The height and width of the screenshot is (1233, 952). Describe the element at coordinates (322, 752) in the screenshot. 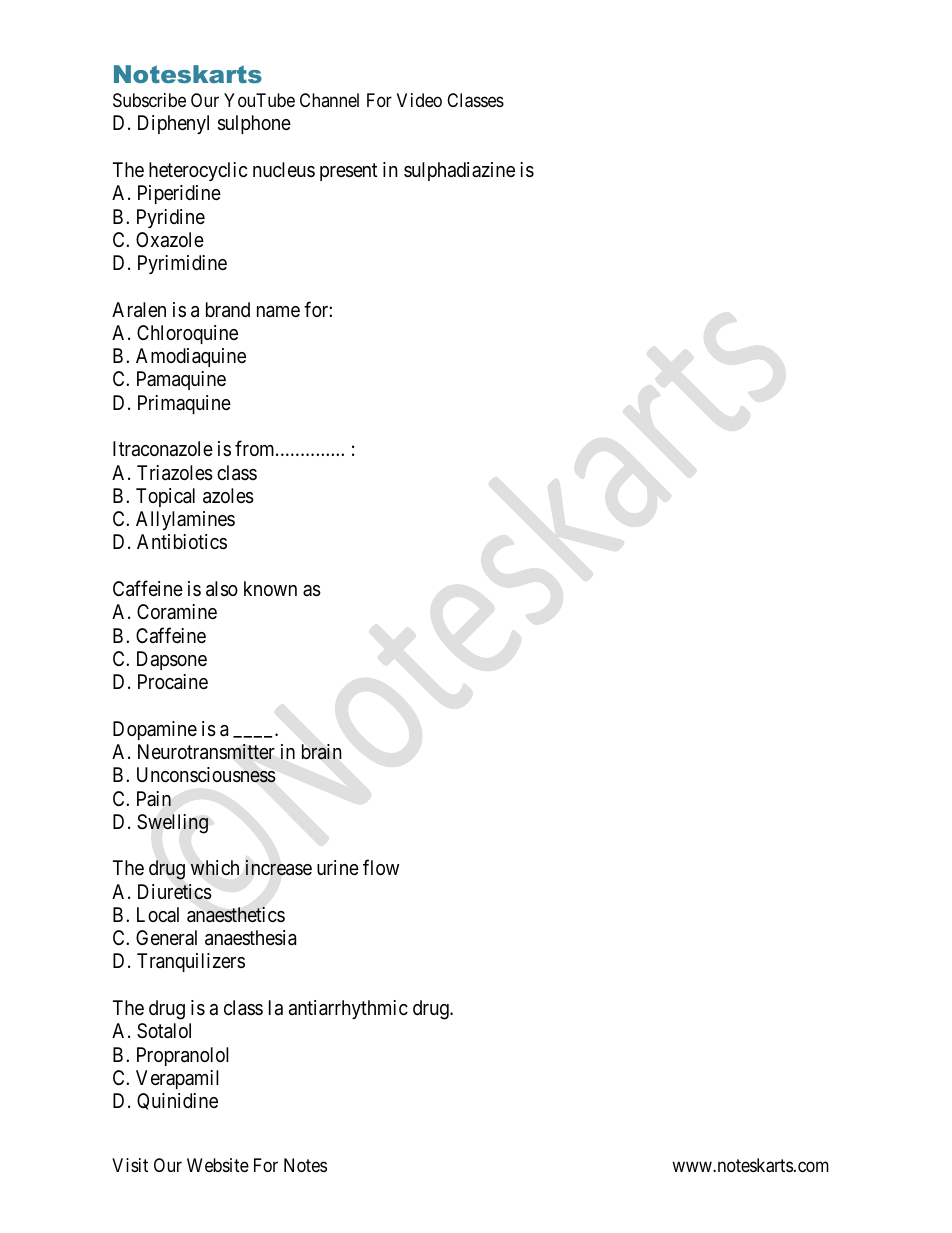

I see `brain` at that location.
